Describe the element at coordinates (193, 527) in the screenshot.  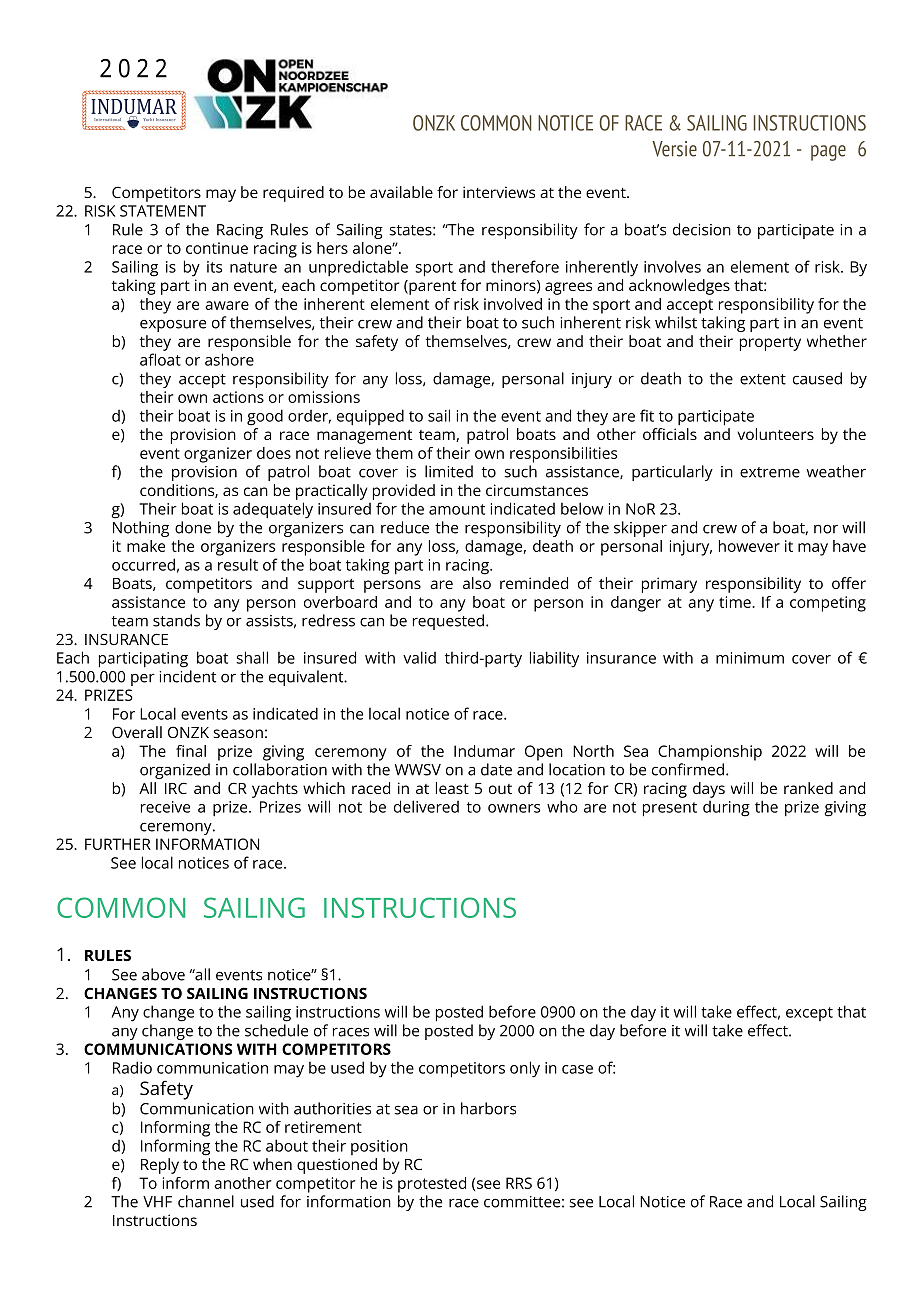
I see `done` at that location.
